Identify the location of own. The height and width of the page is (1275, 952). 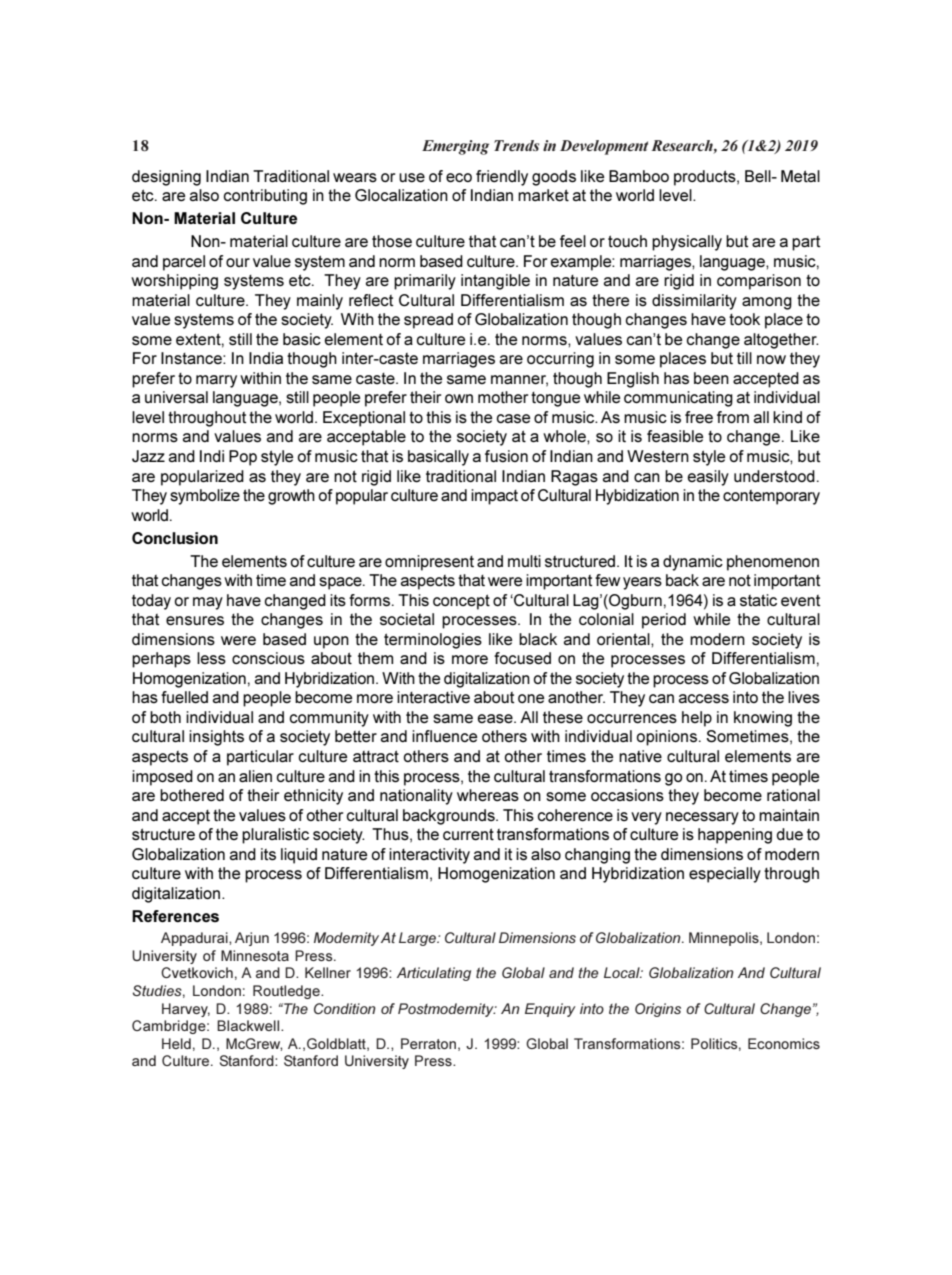
(459, 398).
